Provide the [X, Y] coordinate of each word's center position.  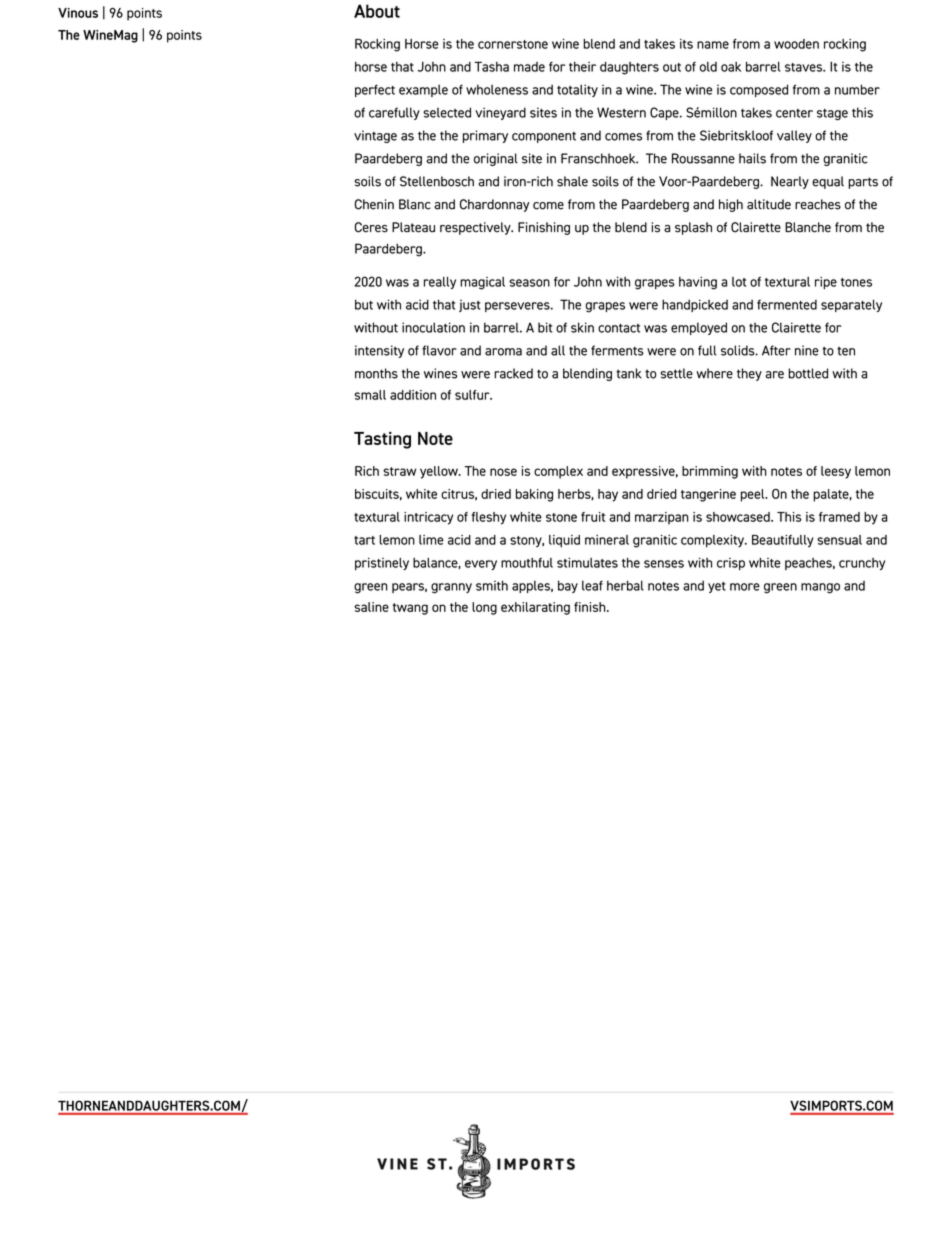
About [377, 11]
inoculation [433, 327]
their [582, 67]
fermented [787, 304]
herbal [625, 585]
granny [451, 588]
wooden [796, 44]
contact [619, 328]
